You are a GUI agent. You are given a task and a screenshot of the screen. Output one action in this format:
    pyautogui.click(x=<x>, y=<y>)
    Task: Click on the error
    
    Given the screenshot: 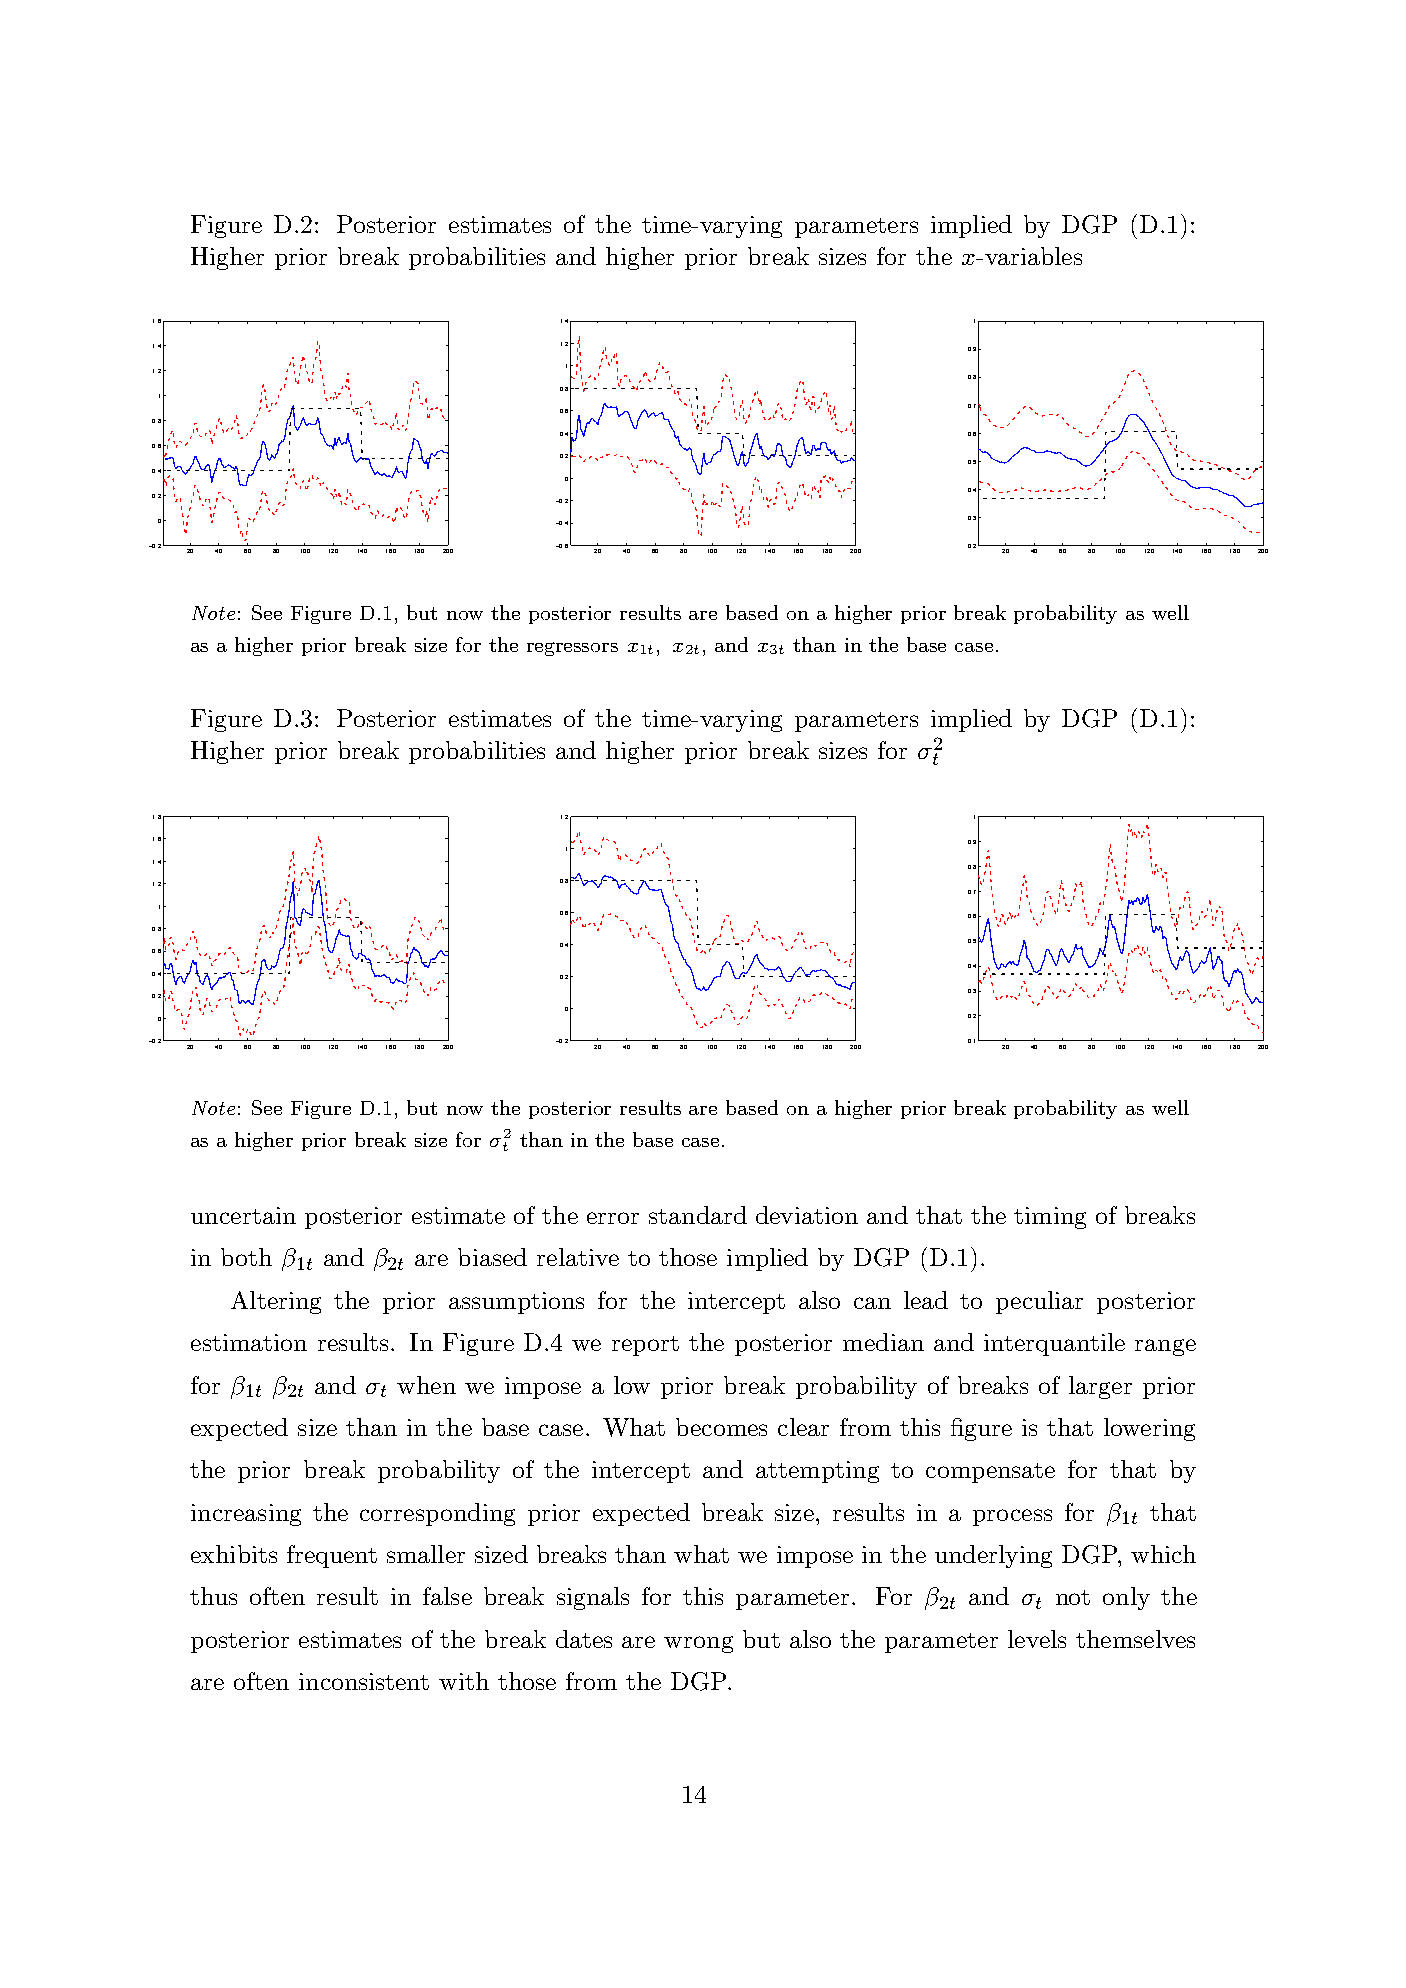 What is the action you would take?
    pyautogui.click(x=613, y=1218)
